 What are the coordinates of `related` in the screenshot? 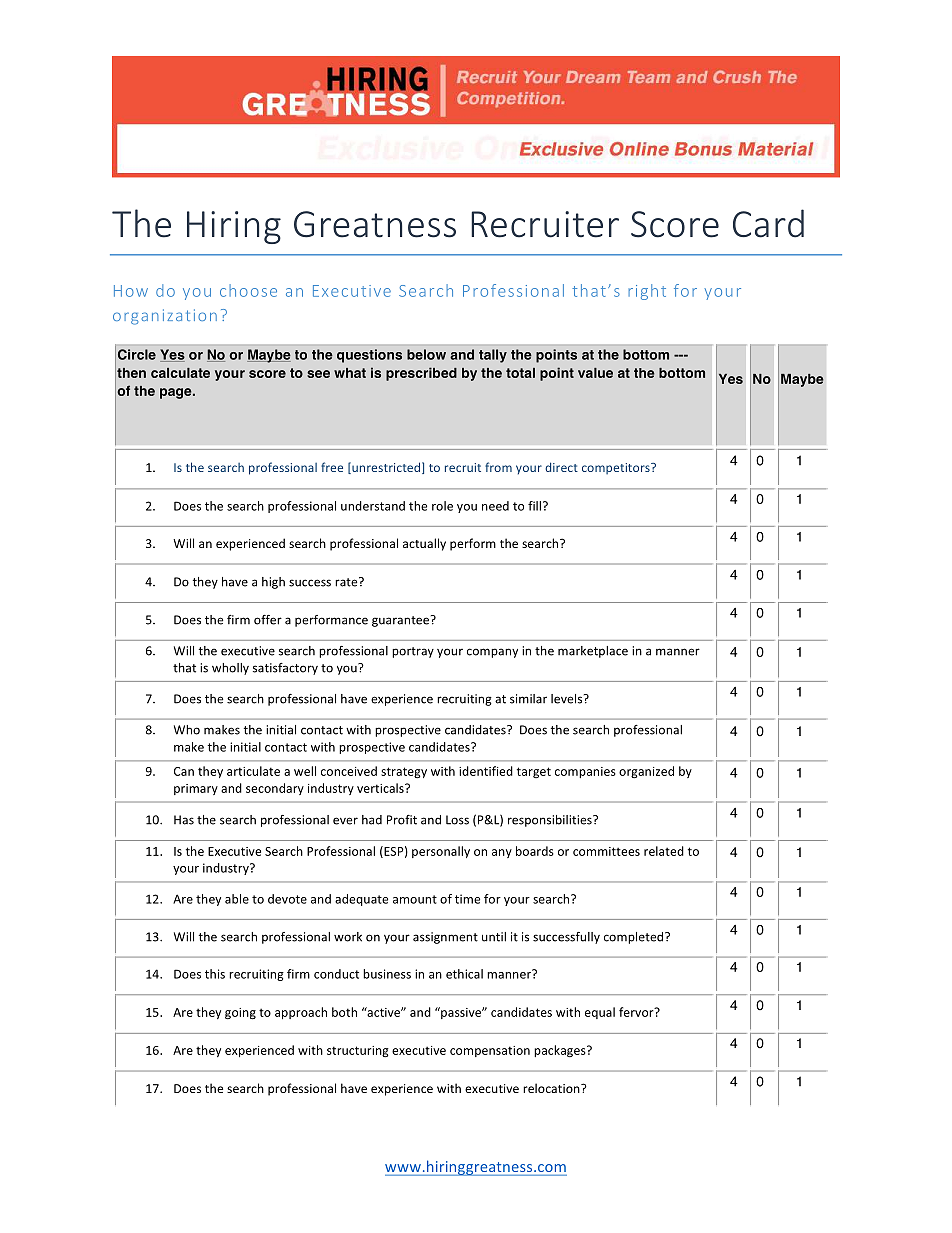 It's located at (664, 851).
